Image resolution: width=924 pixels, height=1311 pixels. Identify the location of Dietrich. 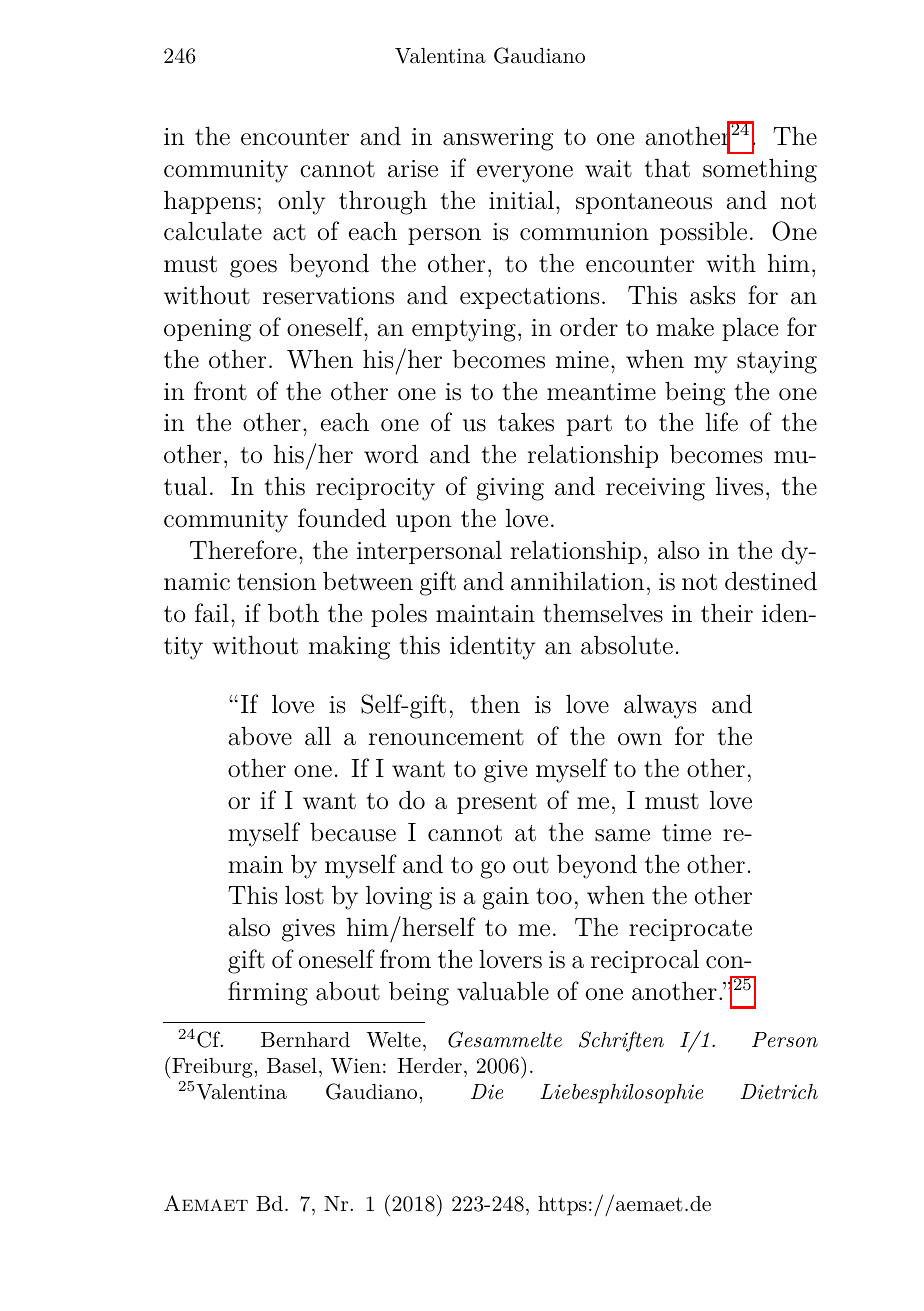
(779, 1091).
